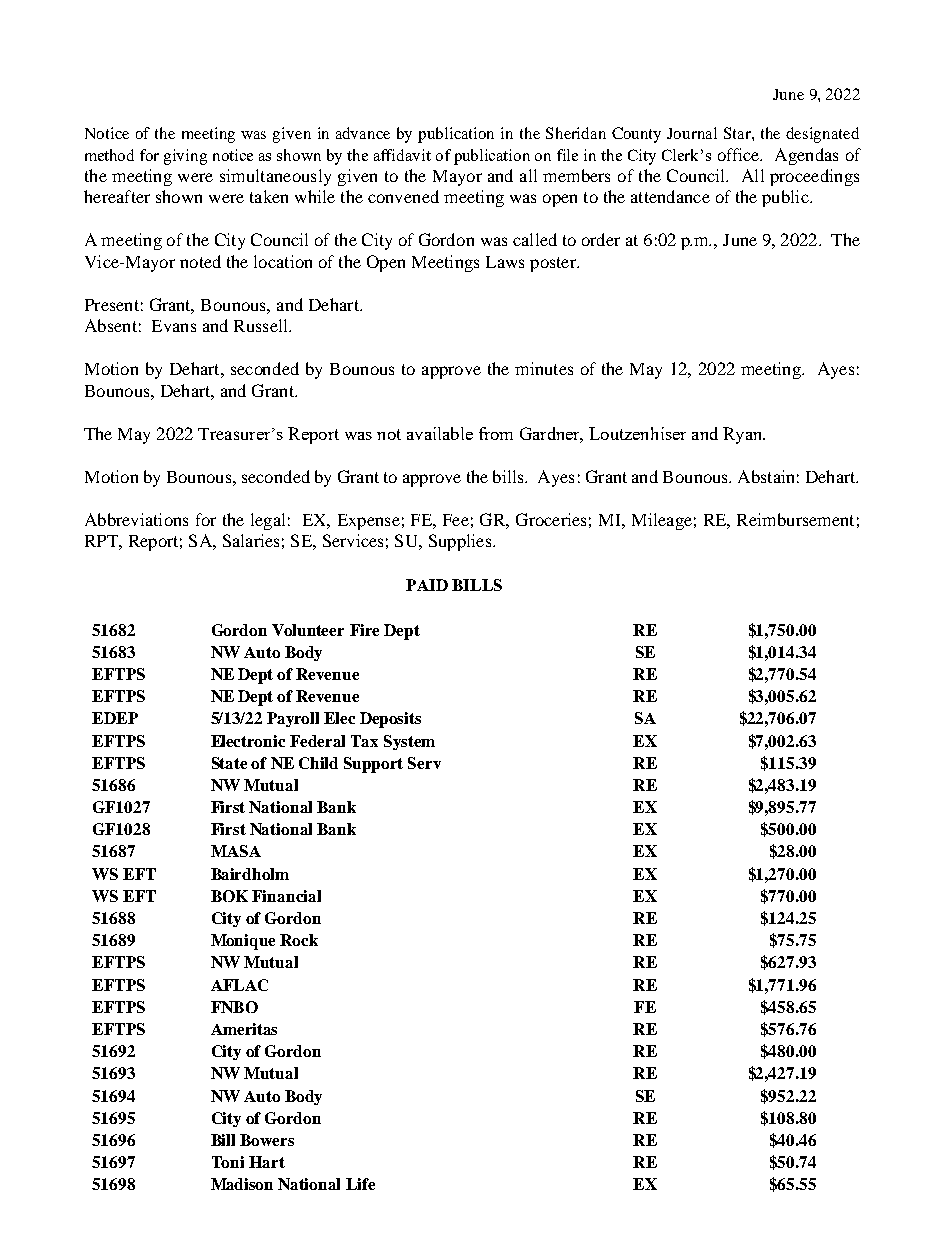  What do you see at coordinates (267, 1140) in the document?
I see `Bowers` at bounding box center [267, 1140].
